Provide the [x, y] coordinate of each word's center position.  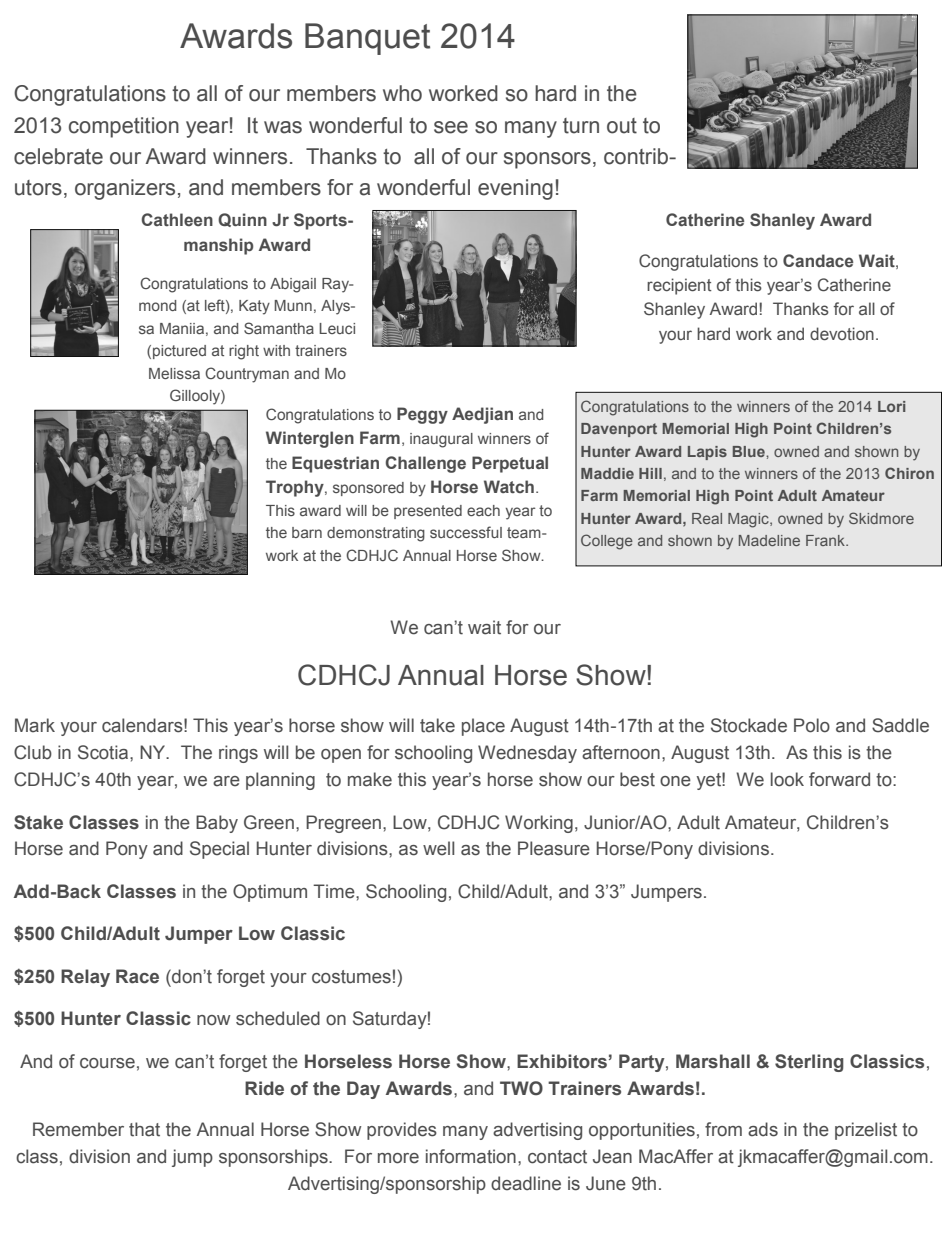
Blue [750, 451]
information [471, 1156]
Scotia [104, 752]
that [144, 1129]
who [402, 93]
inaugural [441, 440]
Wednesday [527, 754]
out [622, 126]
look [787, 779]
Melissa [174, 373]
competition [124, 127]
